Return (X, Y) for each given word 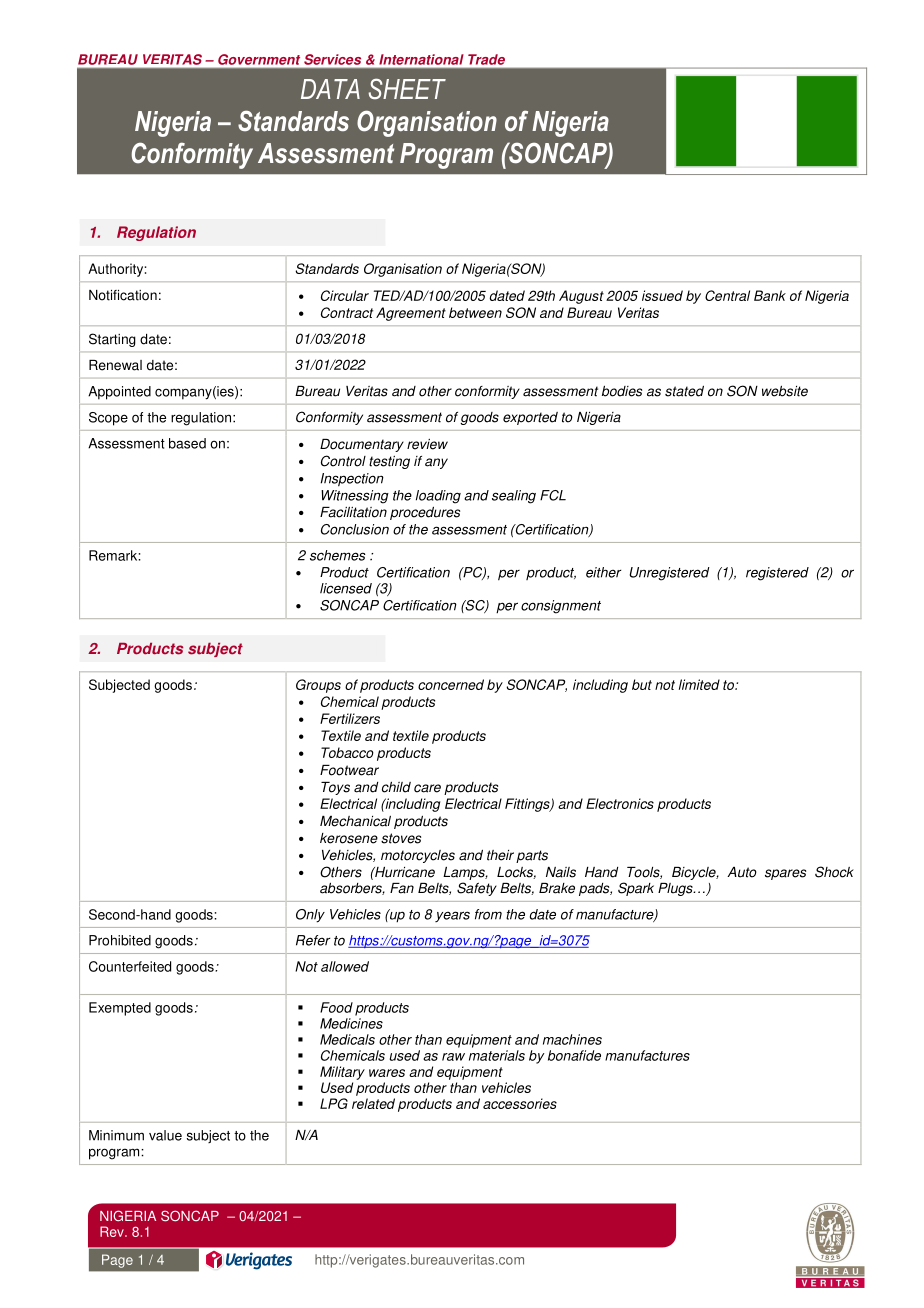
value (165, 1135)
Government (259, 59)
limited (699, 684)
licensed (346, 588)
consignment (561, 607)
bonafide (574, 1055)
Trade (486, 59)
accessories (520, 1103)
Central (727, 295)
